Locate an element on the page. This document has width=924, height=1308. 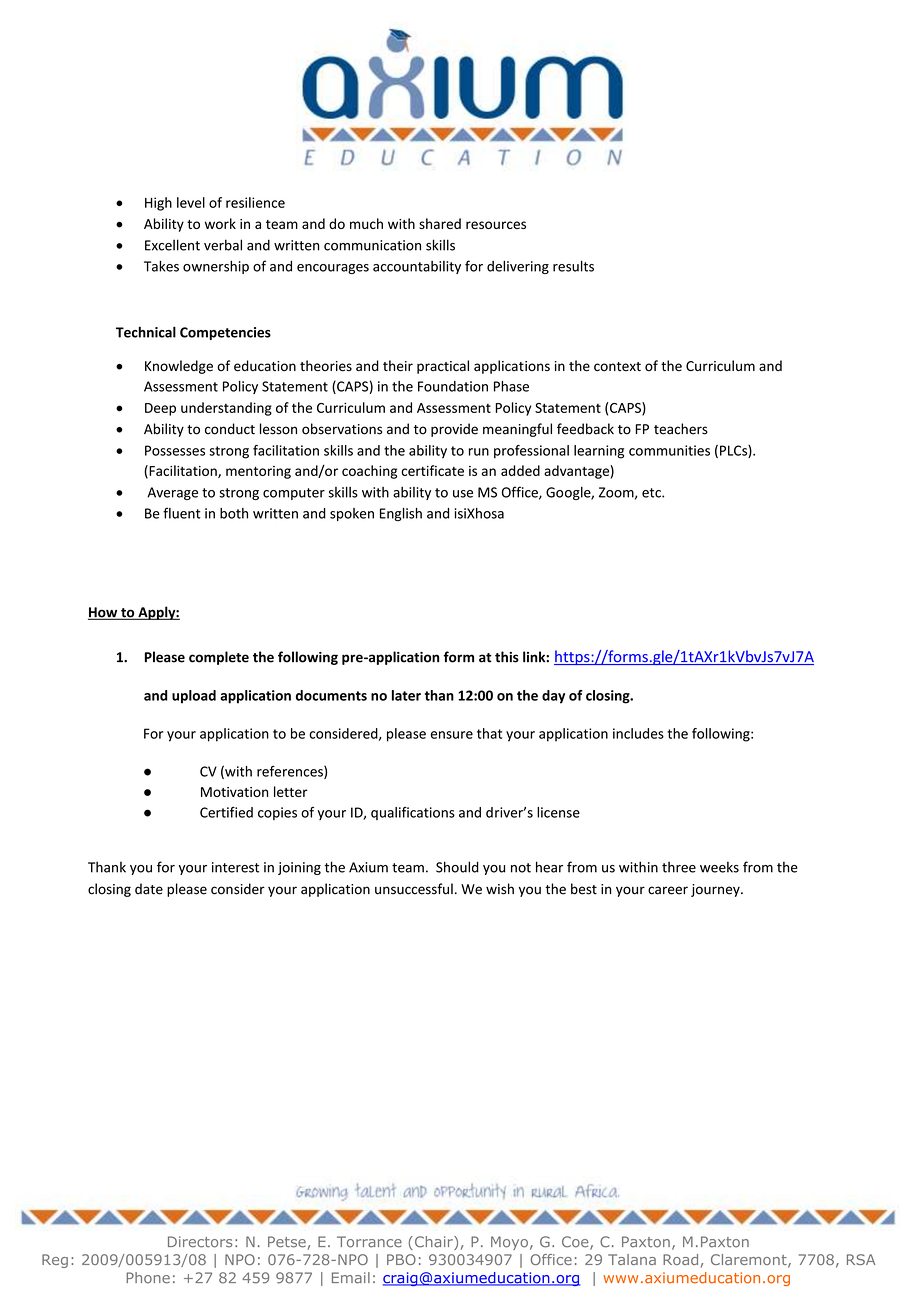
shared is located at coordinates (440, 223).
